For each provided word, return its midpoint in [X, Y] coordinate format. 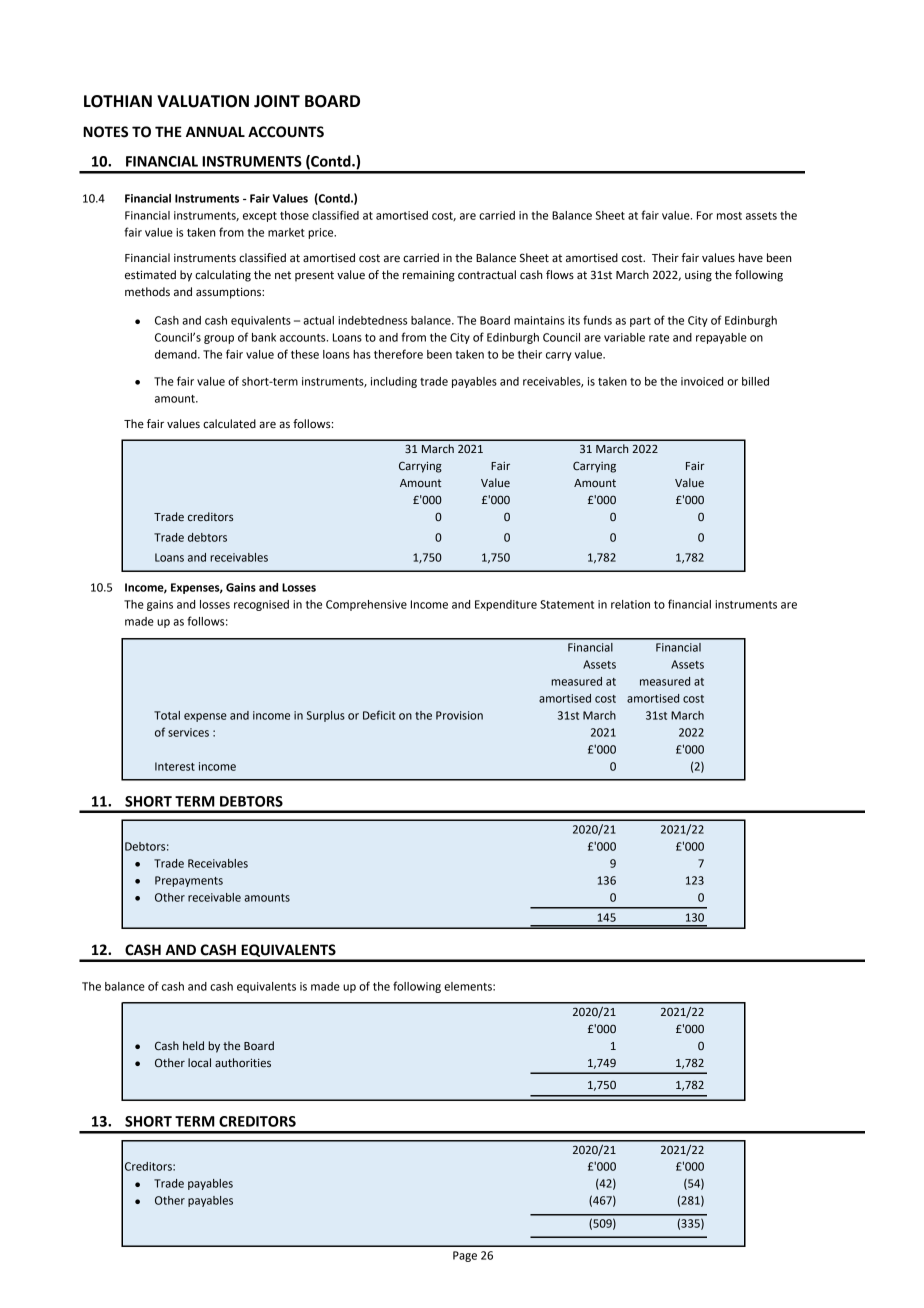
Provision [459, 715]
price [322, 233]
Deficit [379, 715]
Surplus [326, 716]
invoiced [702, 381]
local [199, 1062]
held [193, 1045]
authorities [243, 1063]
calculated [229, 424]
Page [465, 1256]
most [729, 216]
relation [630, 604]
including [394, 382]
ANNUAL [215, 132]
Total [167, 715]
